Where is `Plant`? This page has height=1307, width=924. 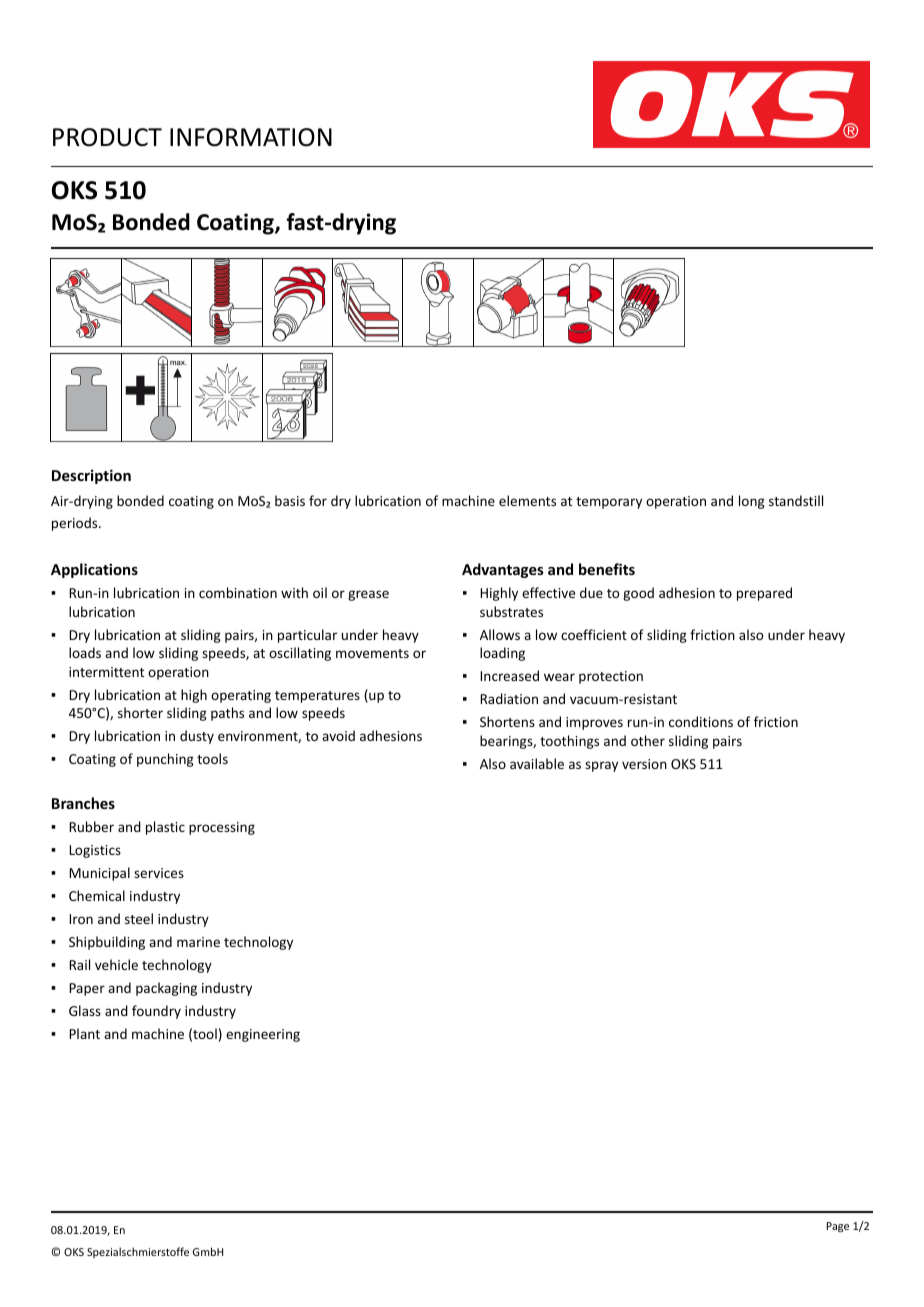 Plant is located at coordinates (84, 1033).
